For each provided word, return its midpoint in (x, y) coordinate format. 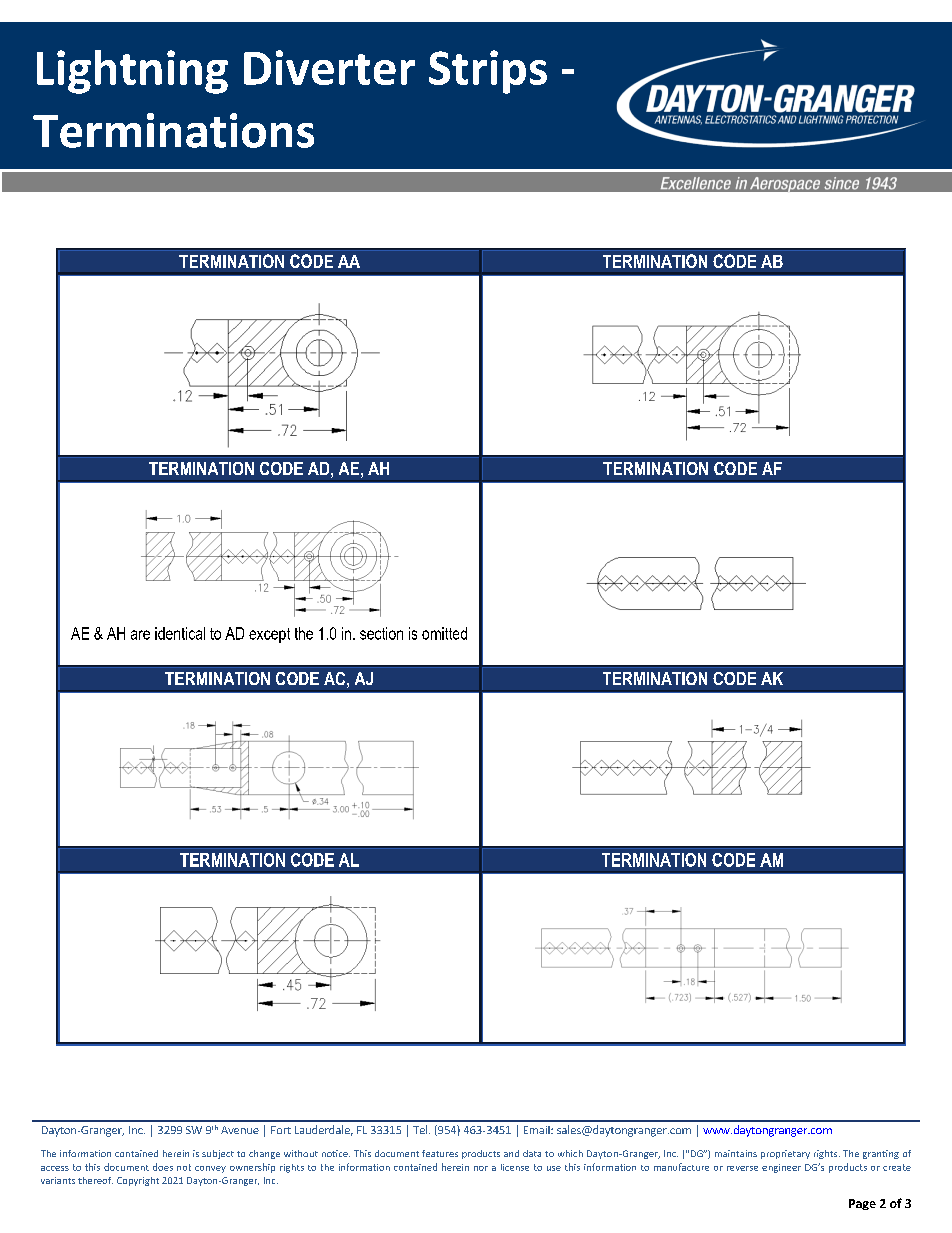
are (140, 635)
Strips (488, 72)
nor (481, 1168)
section (381, 633)
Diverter (329, 67)
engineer (781, 1168)
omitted (444, 633)
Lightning (132, 72)
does (163, 1167)
